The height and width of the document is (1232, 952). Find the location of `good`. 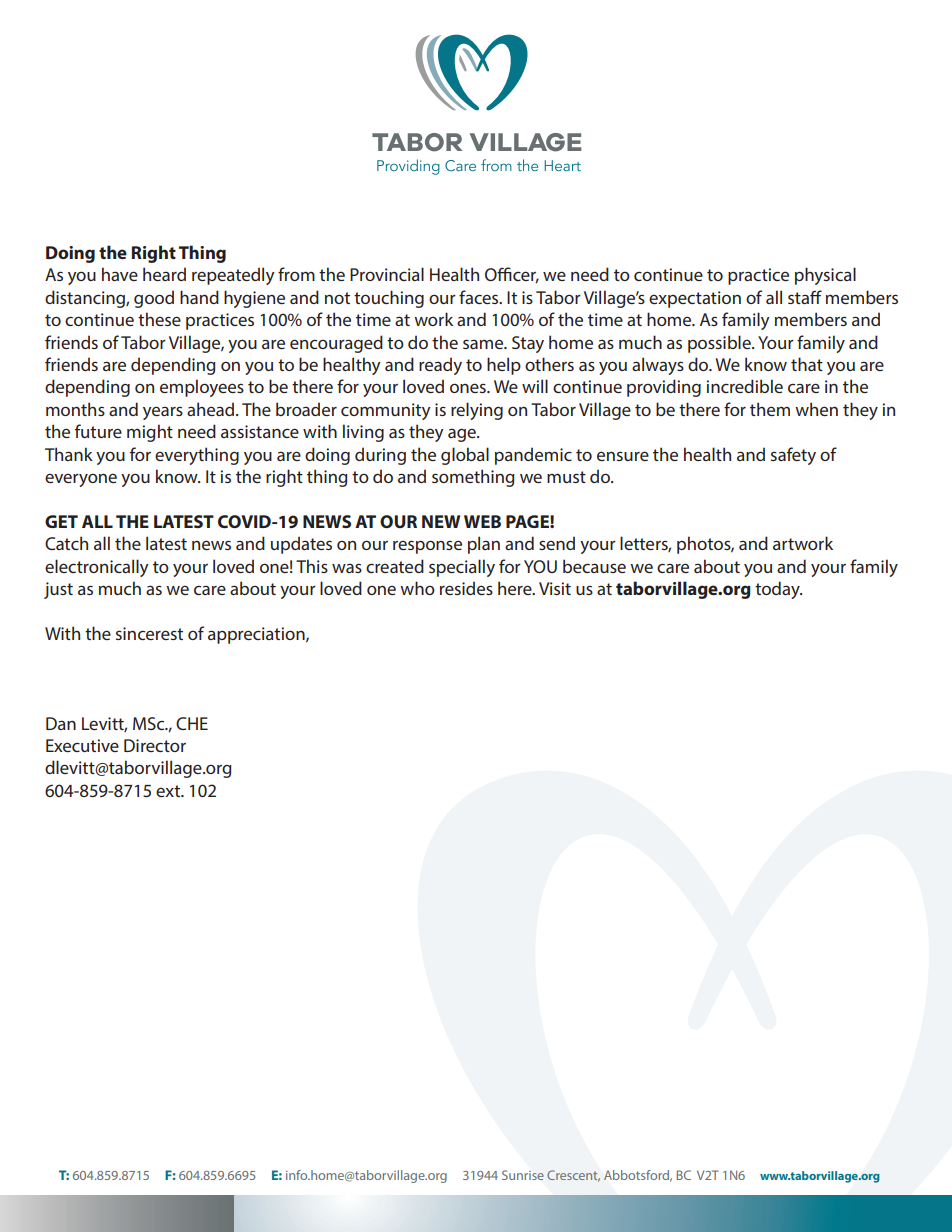

good is located at coordinates (154, 299).
